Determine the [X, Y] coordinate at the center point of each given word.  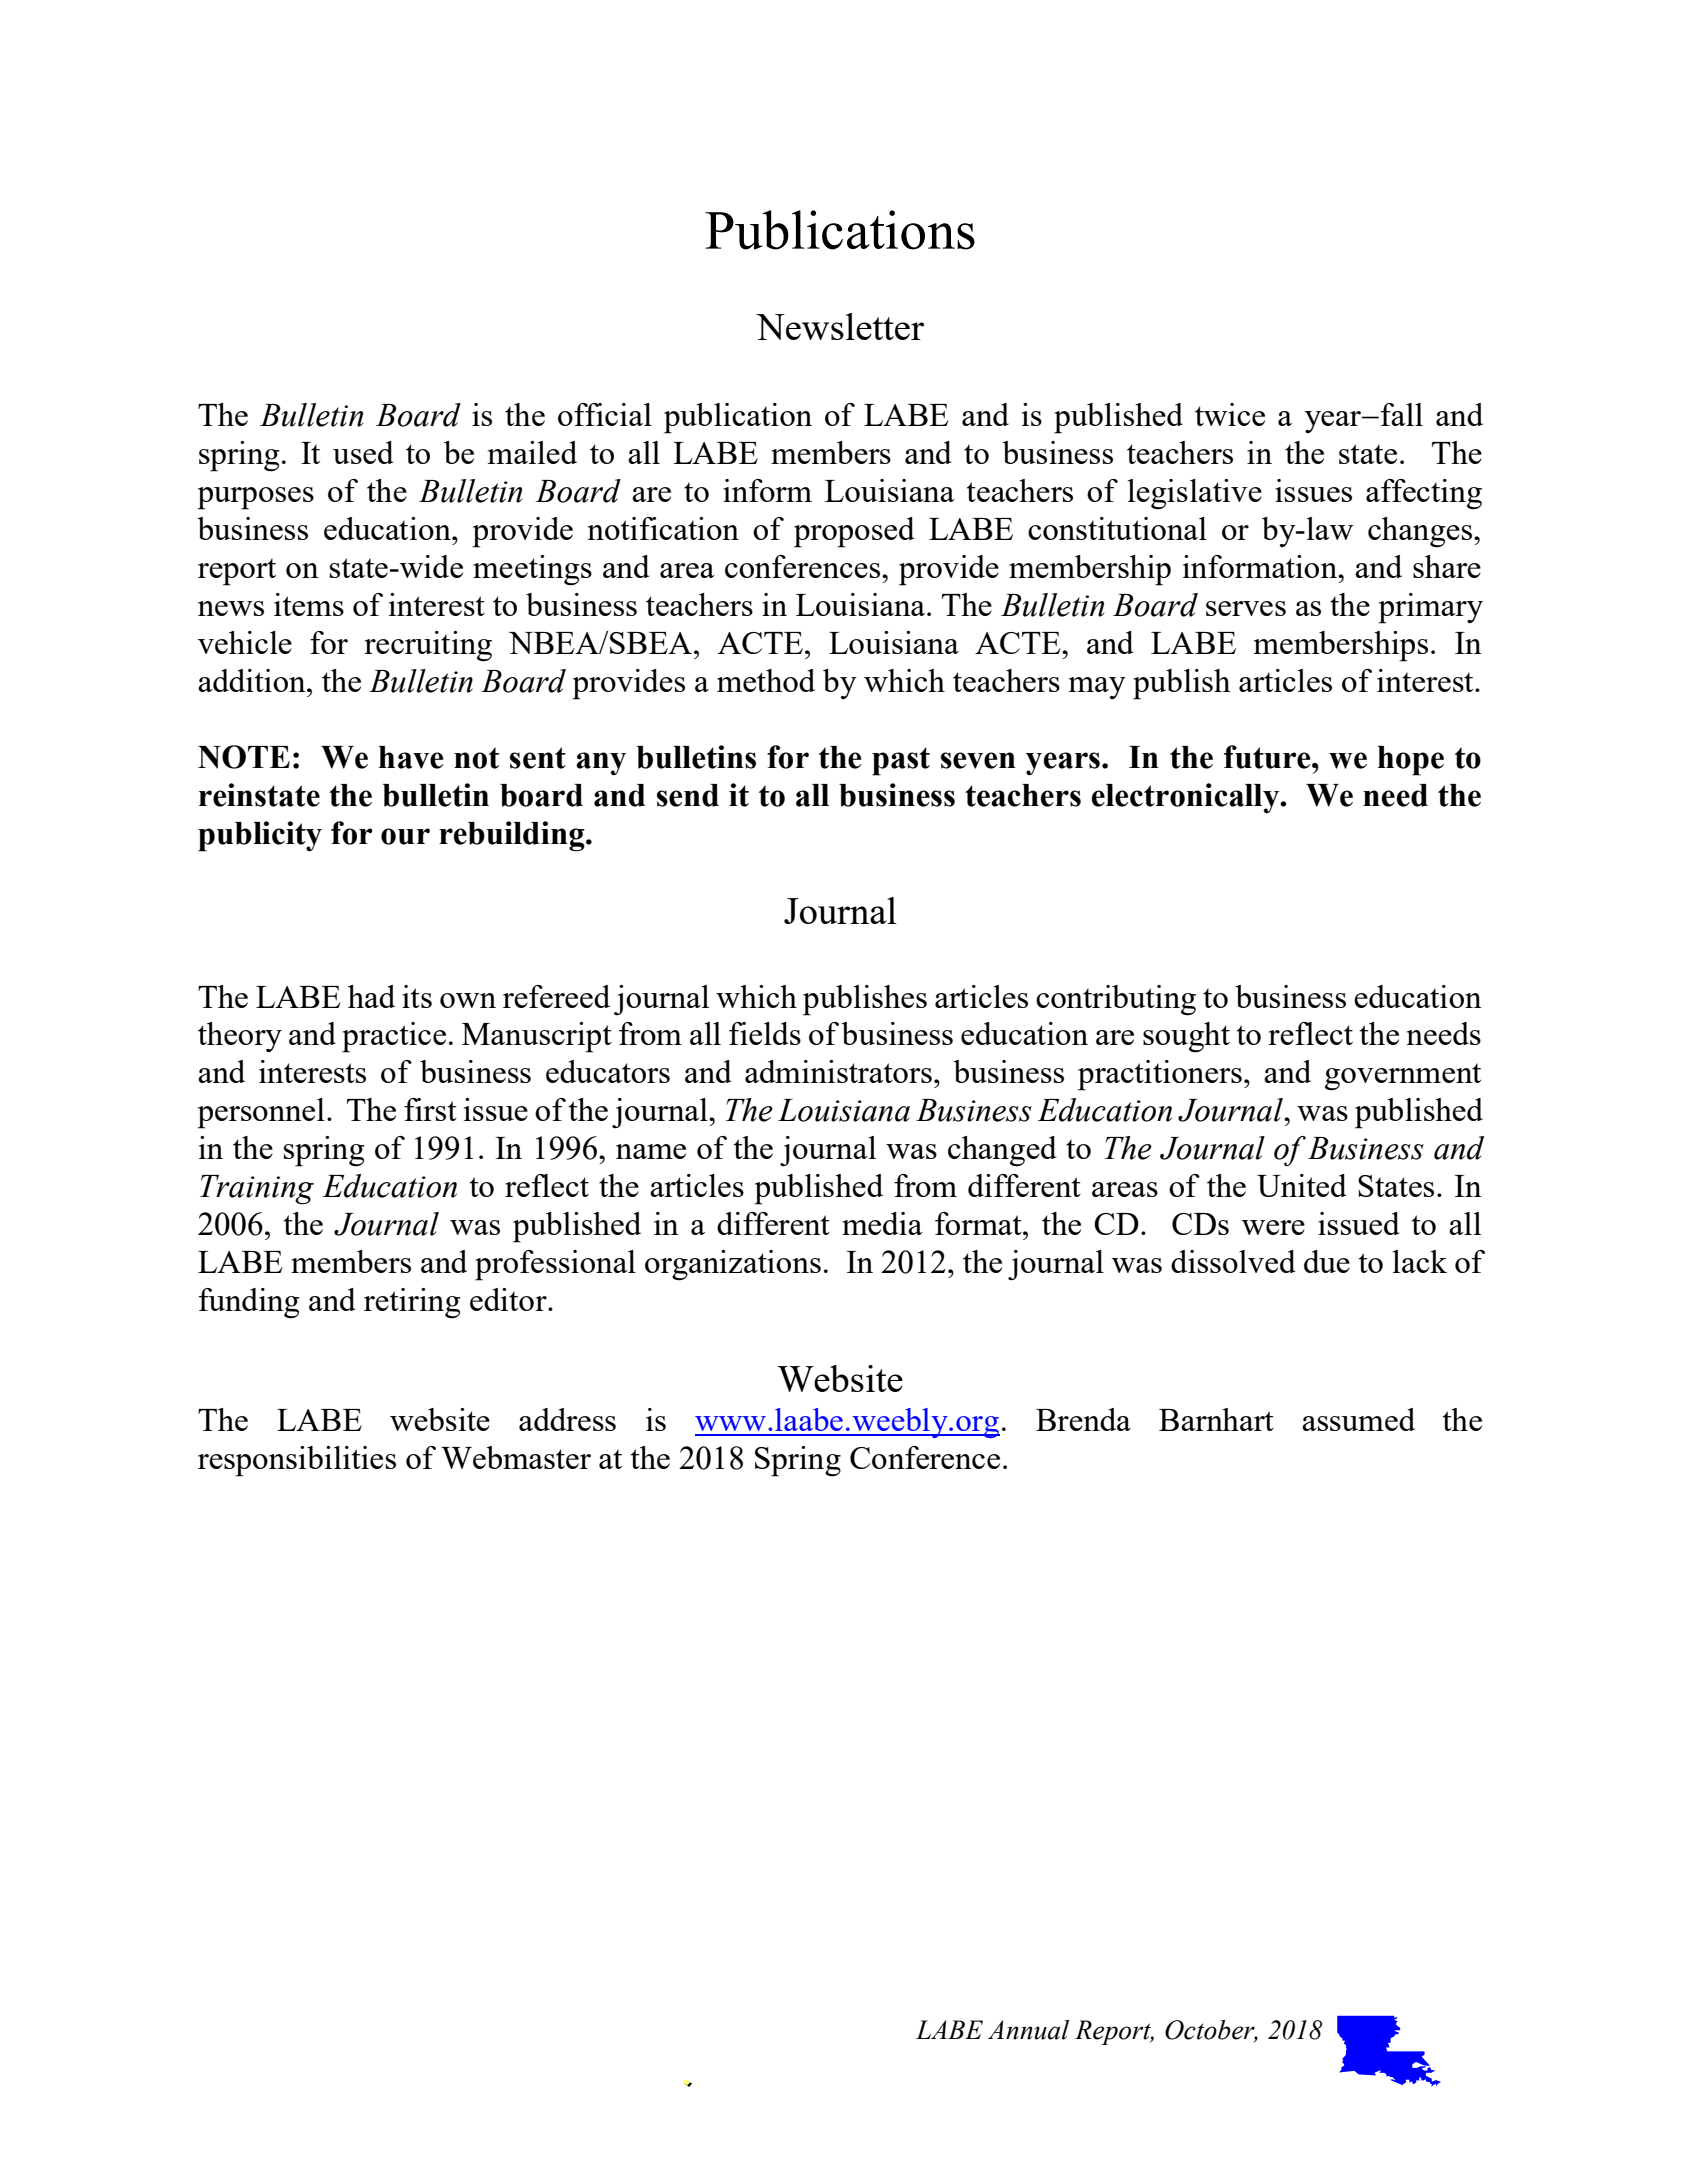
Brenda [1083, 1419]
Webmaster [516, 1457]
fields [765, 1033]
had [371, 996]
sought [1186, 1037]
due [1327, 1261]
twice [1230, 414]
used [363, 452]
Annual [1028, 2030]
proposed [854, 532]
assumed [1358, 1419]
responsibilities [297, 1461]
